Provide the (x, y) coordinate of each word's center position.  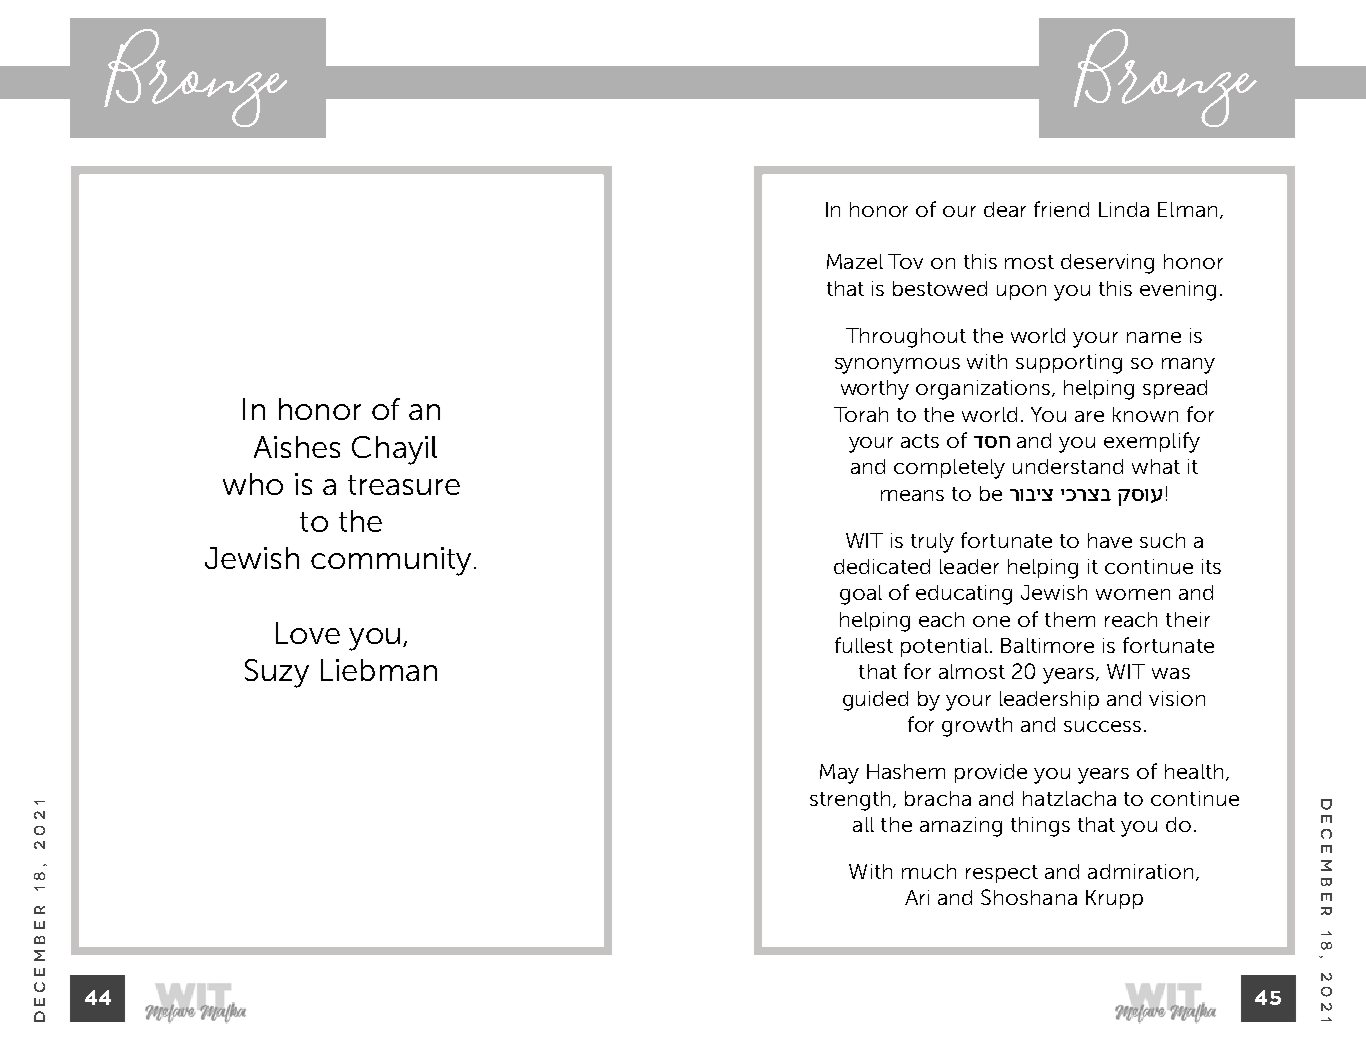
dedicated (882, 566)
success (1102, 726)
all (863, 824)
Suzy (277, 673)
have (1110, 540)
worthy (875, 390)
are (1089, 416)
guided (875, 701)
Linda (1124, 209)
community (393, 561)
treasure (404, 485)
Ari (917, 897)
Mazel (855, 261)
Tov (905, 261)
